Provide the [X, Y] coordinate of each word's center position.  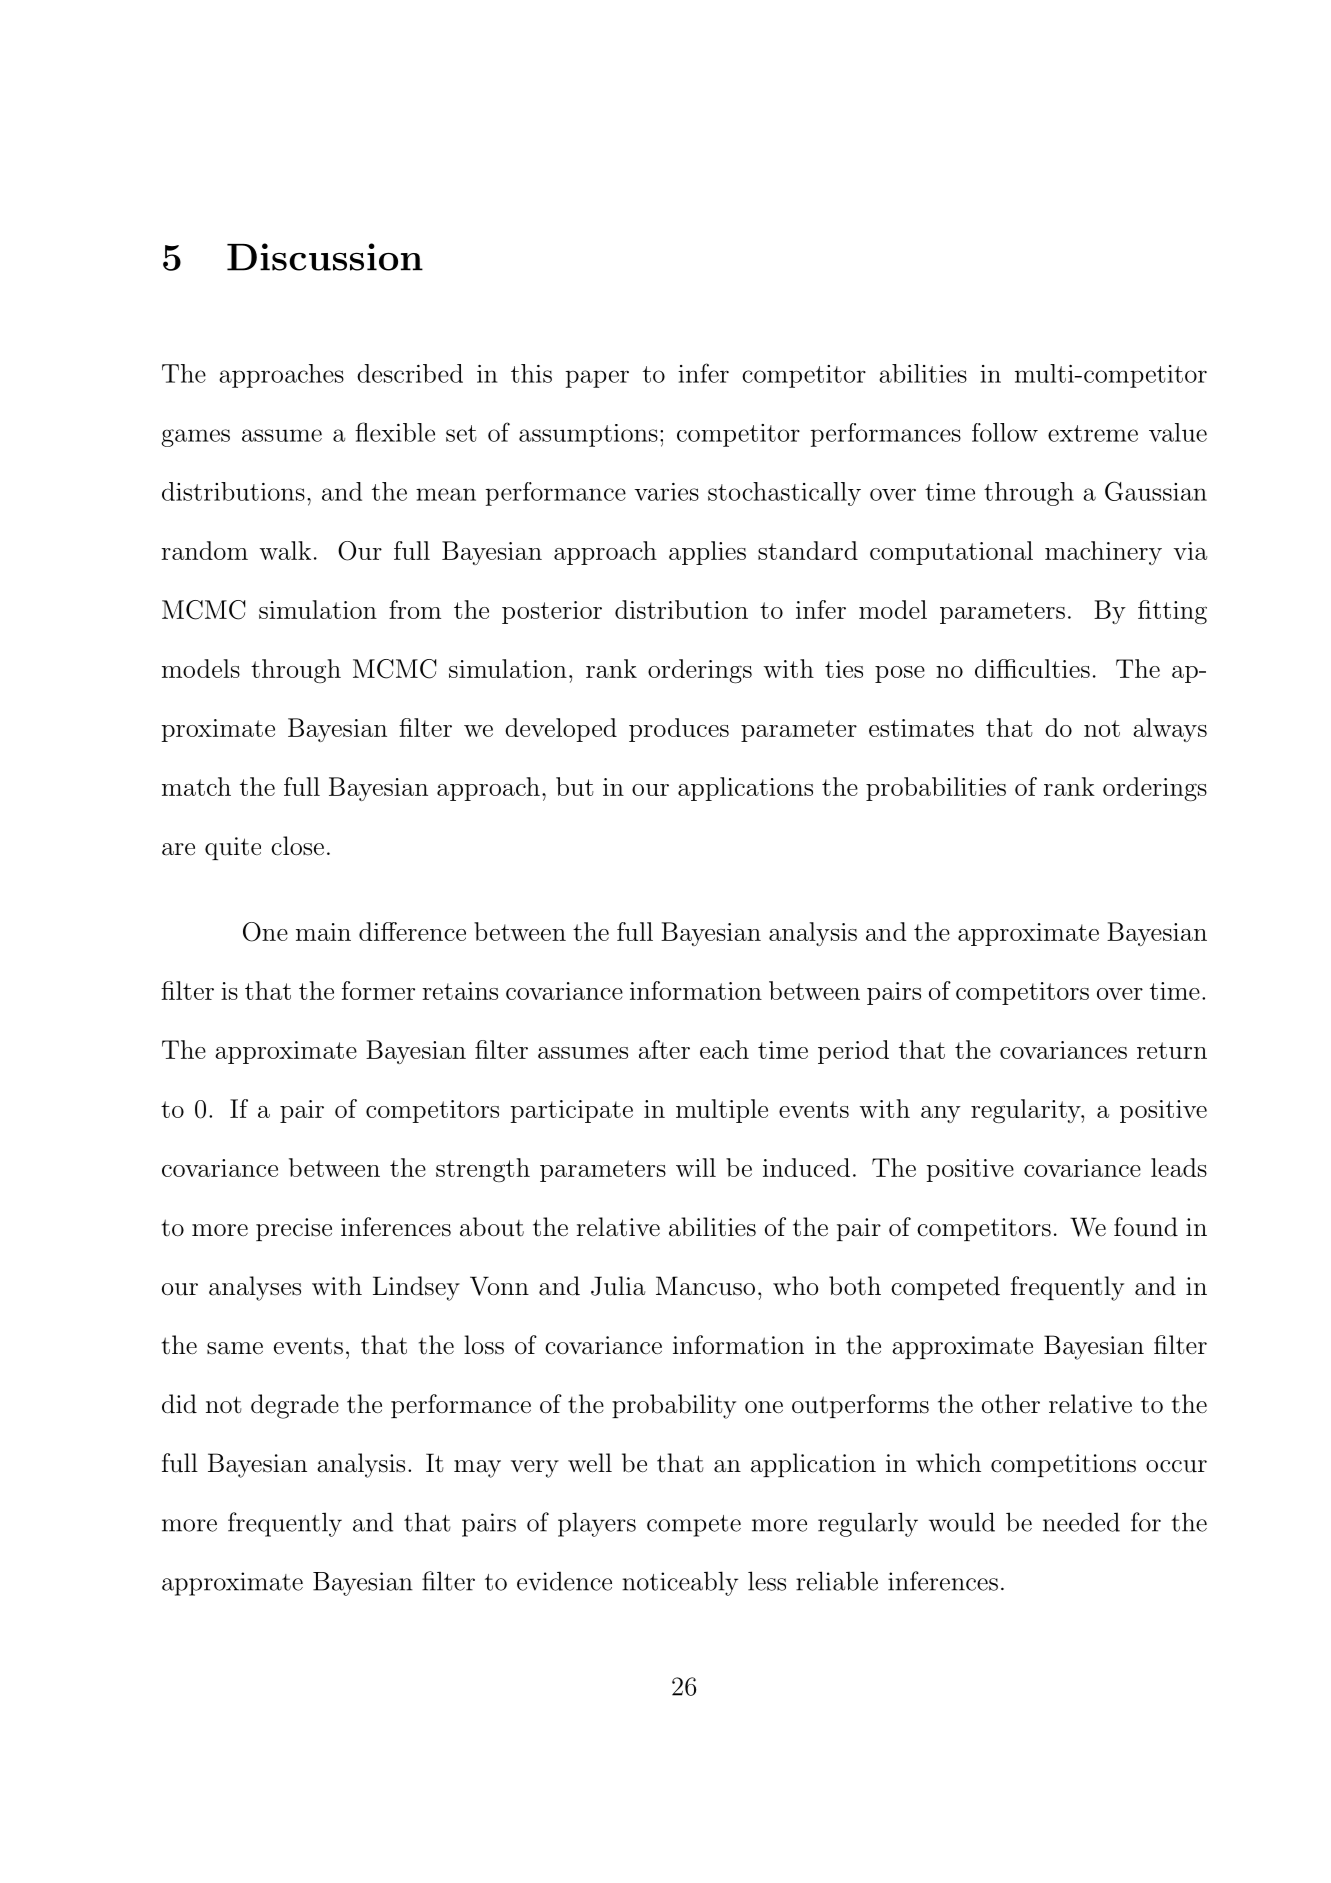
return [1172, 1050]
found [1146, 1227]
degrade [295, 1406]
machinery [1103, 553]
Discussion [325, 257]
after [664, 1049]
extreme [1093, 433]
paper [597, 379]
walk [285, 550]
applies [707, 553]
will [696, 1167]
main [323, 932]
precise [294, 1229]
